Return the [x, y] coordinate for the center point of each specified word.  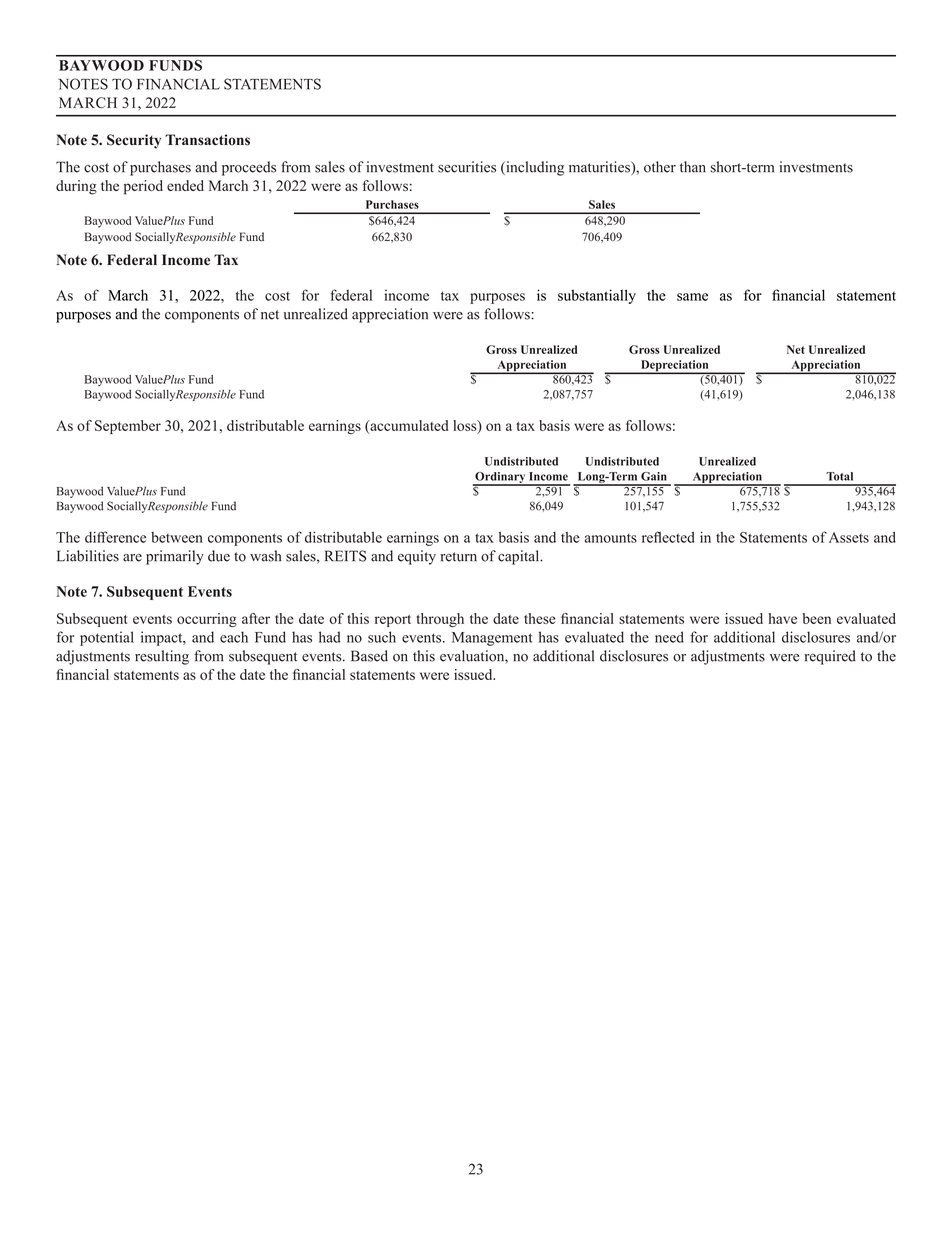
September [128, 427]
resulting [162, 657]
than [693, 167]
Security [134, 141]
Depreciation [674, 367]
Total [839, 476]
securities [467, 167]
